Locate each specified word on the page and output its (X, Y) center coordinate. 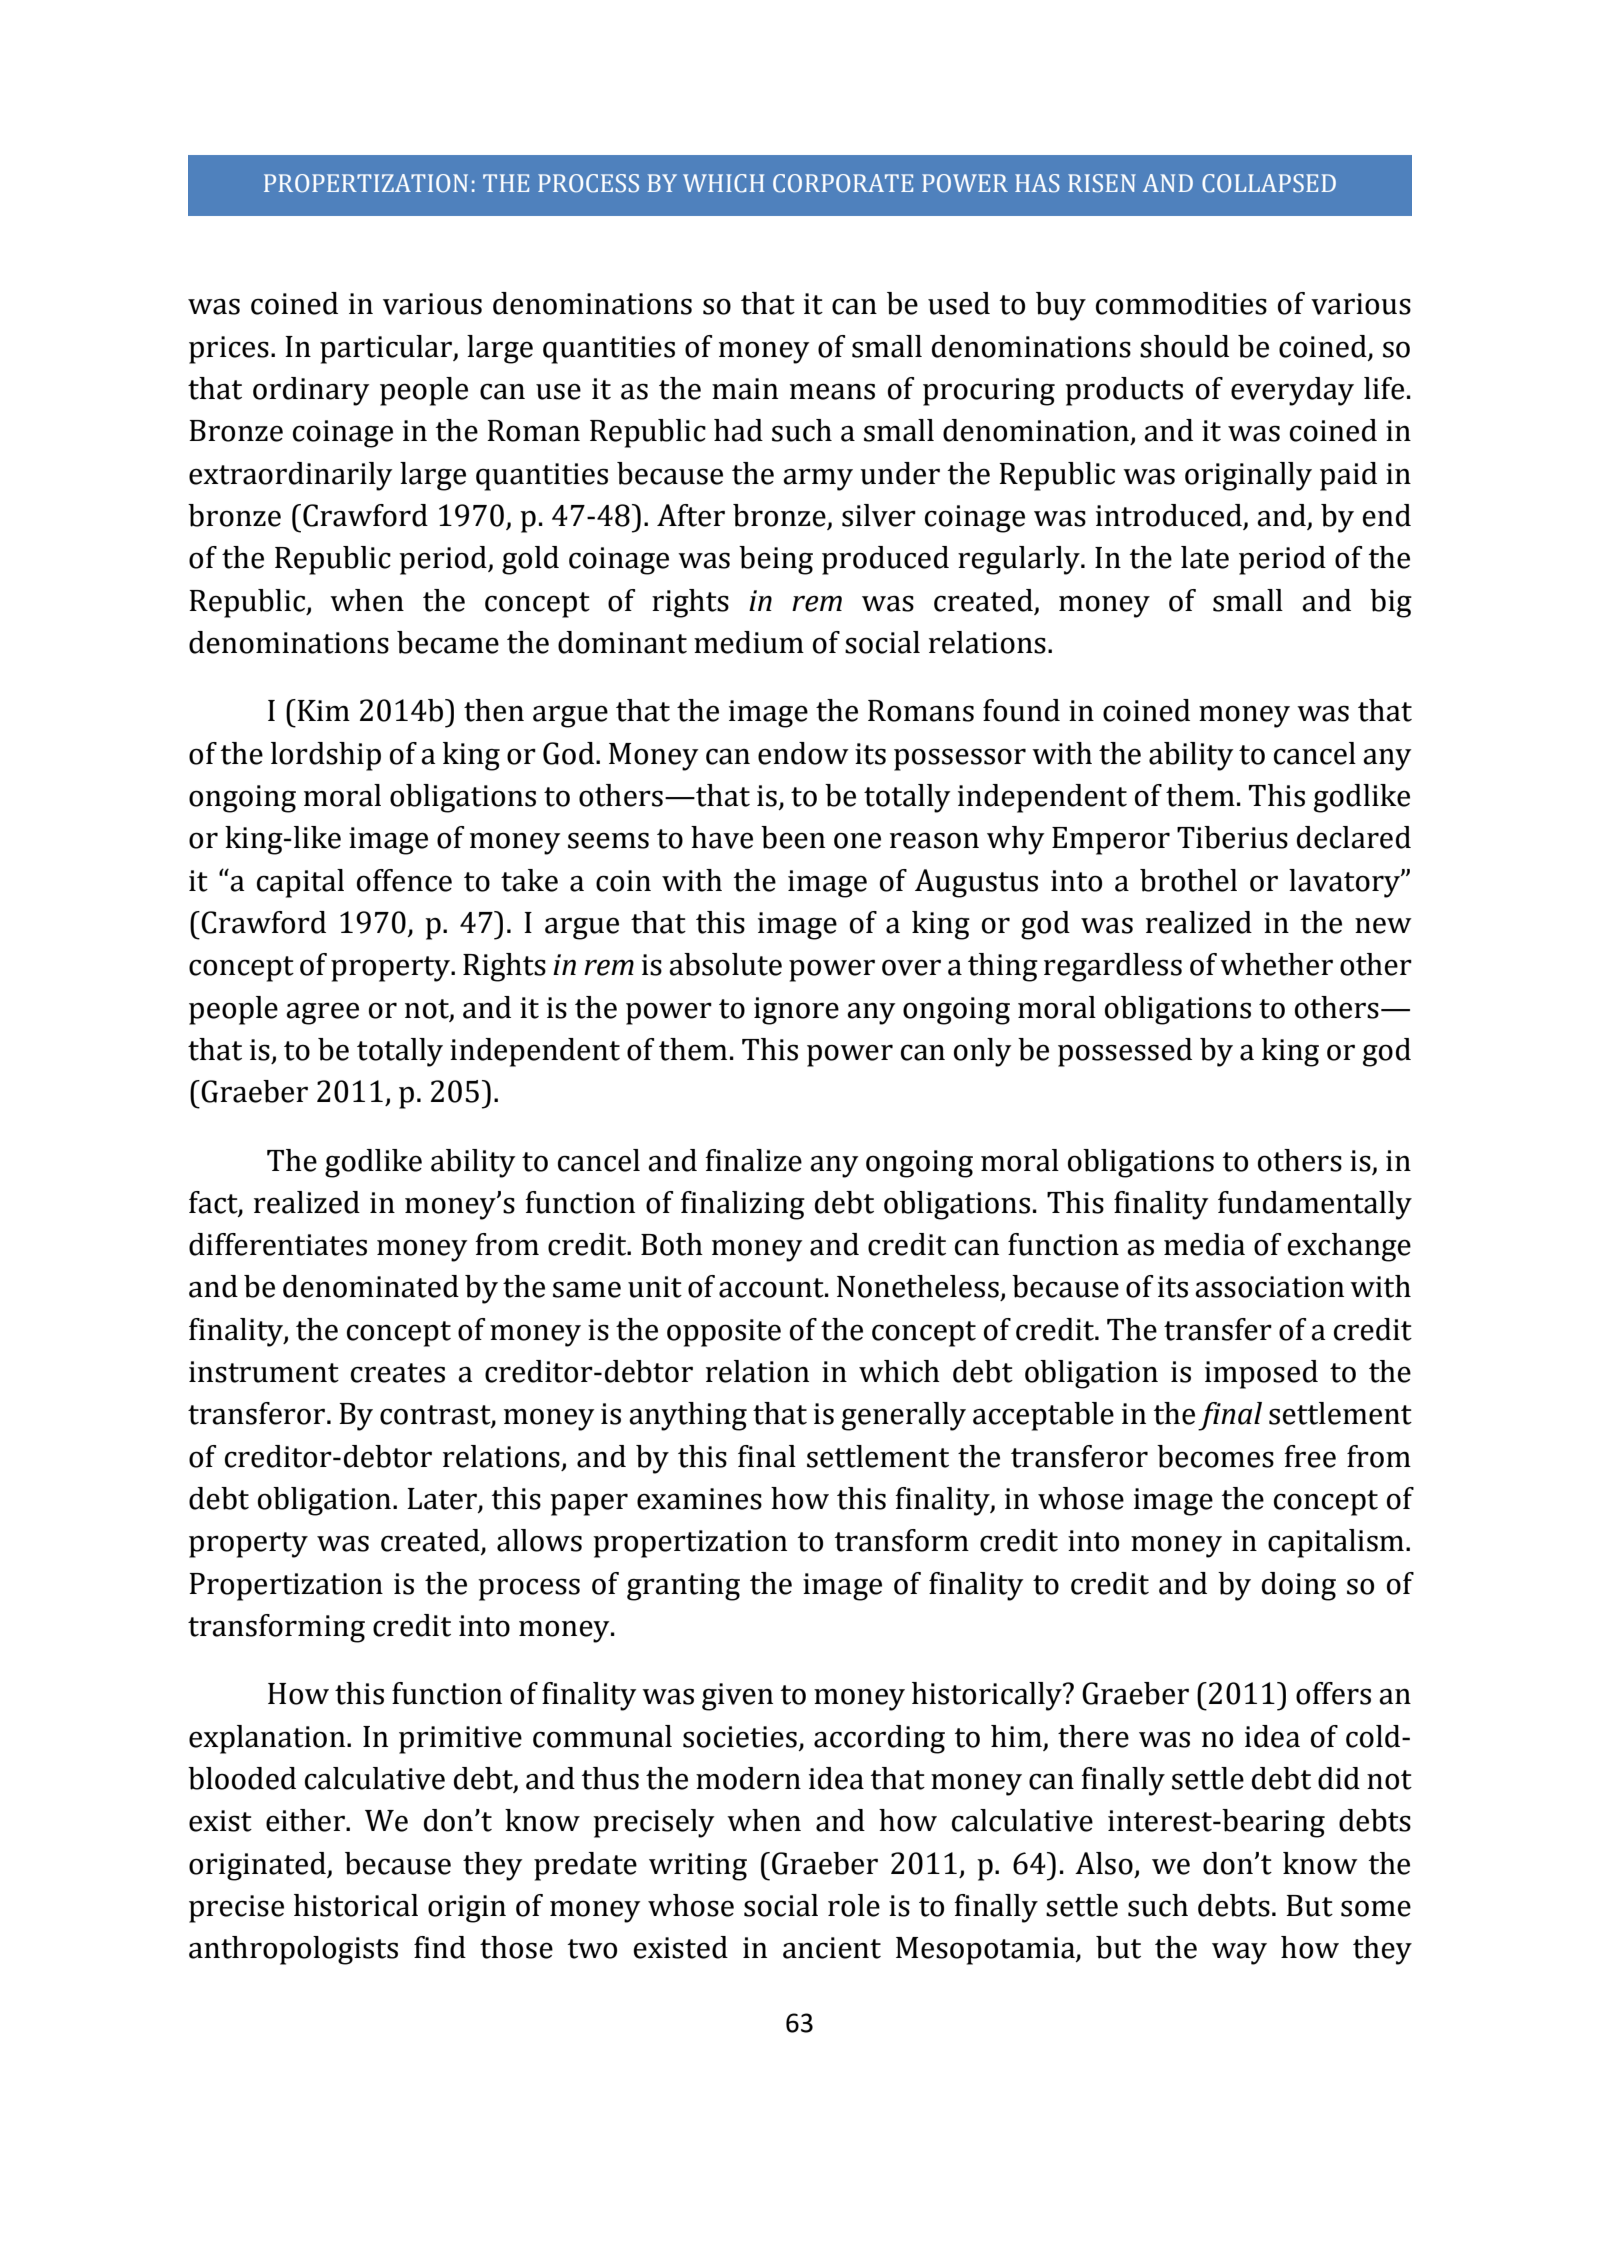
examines (699, 1499)
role (854, 1905)
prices (229, 350)
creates (398, 1373)
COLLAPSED (1269, 183)
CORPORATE (843, 183)
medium (749, 642)
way (1239, 1953)
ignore (796, 1011)
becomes (1215, 1456)
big (1391, 603)
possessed (1125, 1052)
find (440, 1947)
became (448, 642)
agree (322, 1013)
